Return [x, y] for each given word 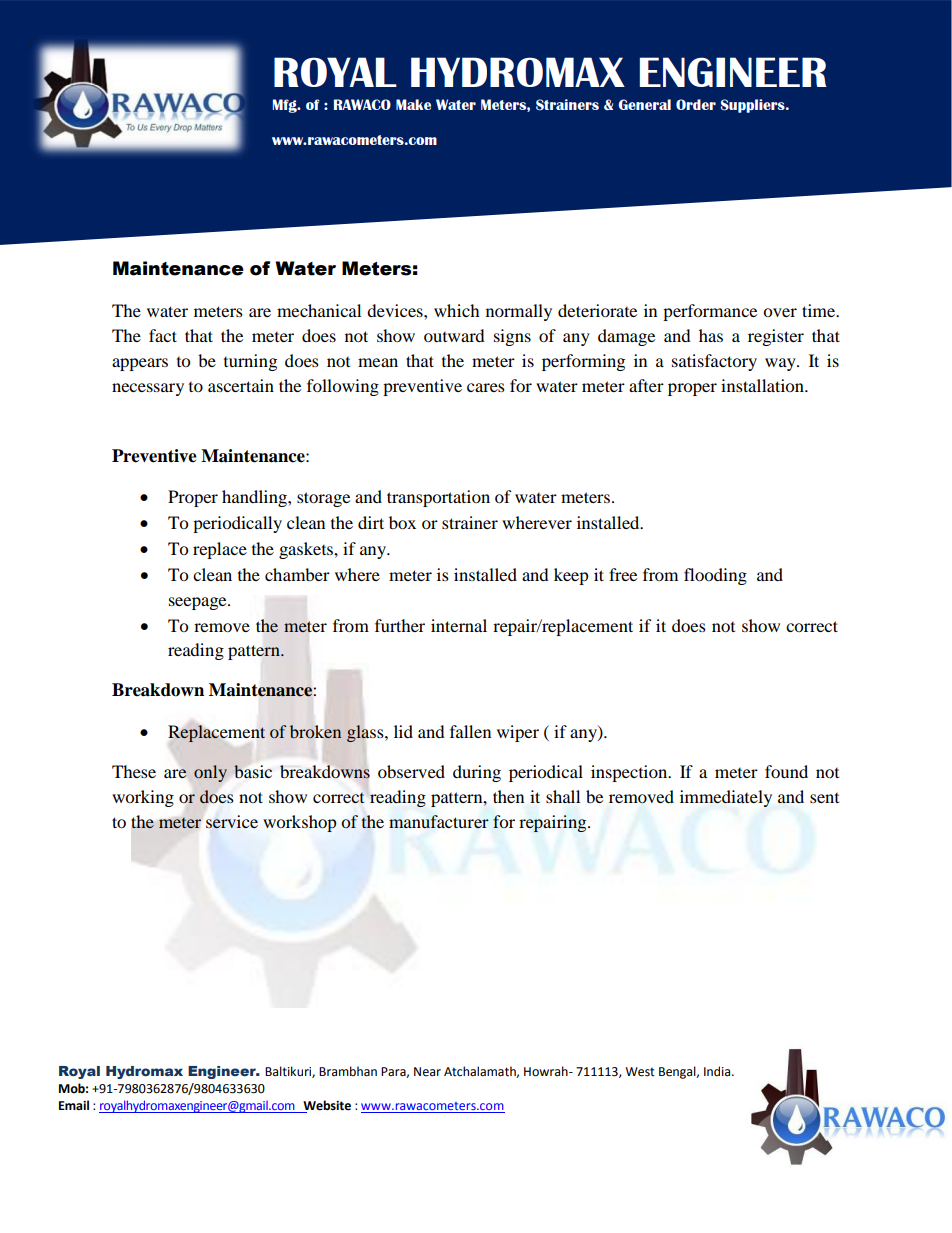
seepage [199, 603]
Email [74, 1105]
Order [696, 104]
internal [459, 625]
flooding [715, 576]
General [644, 104]
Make [413, 104]
